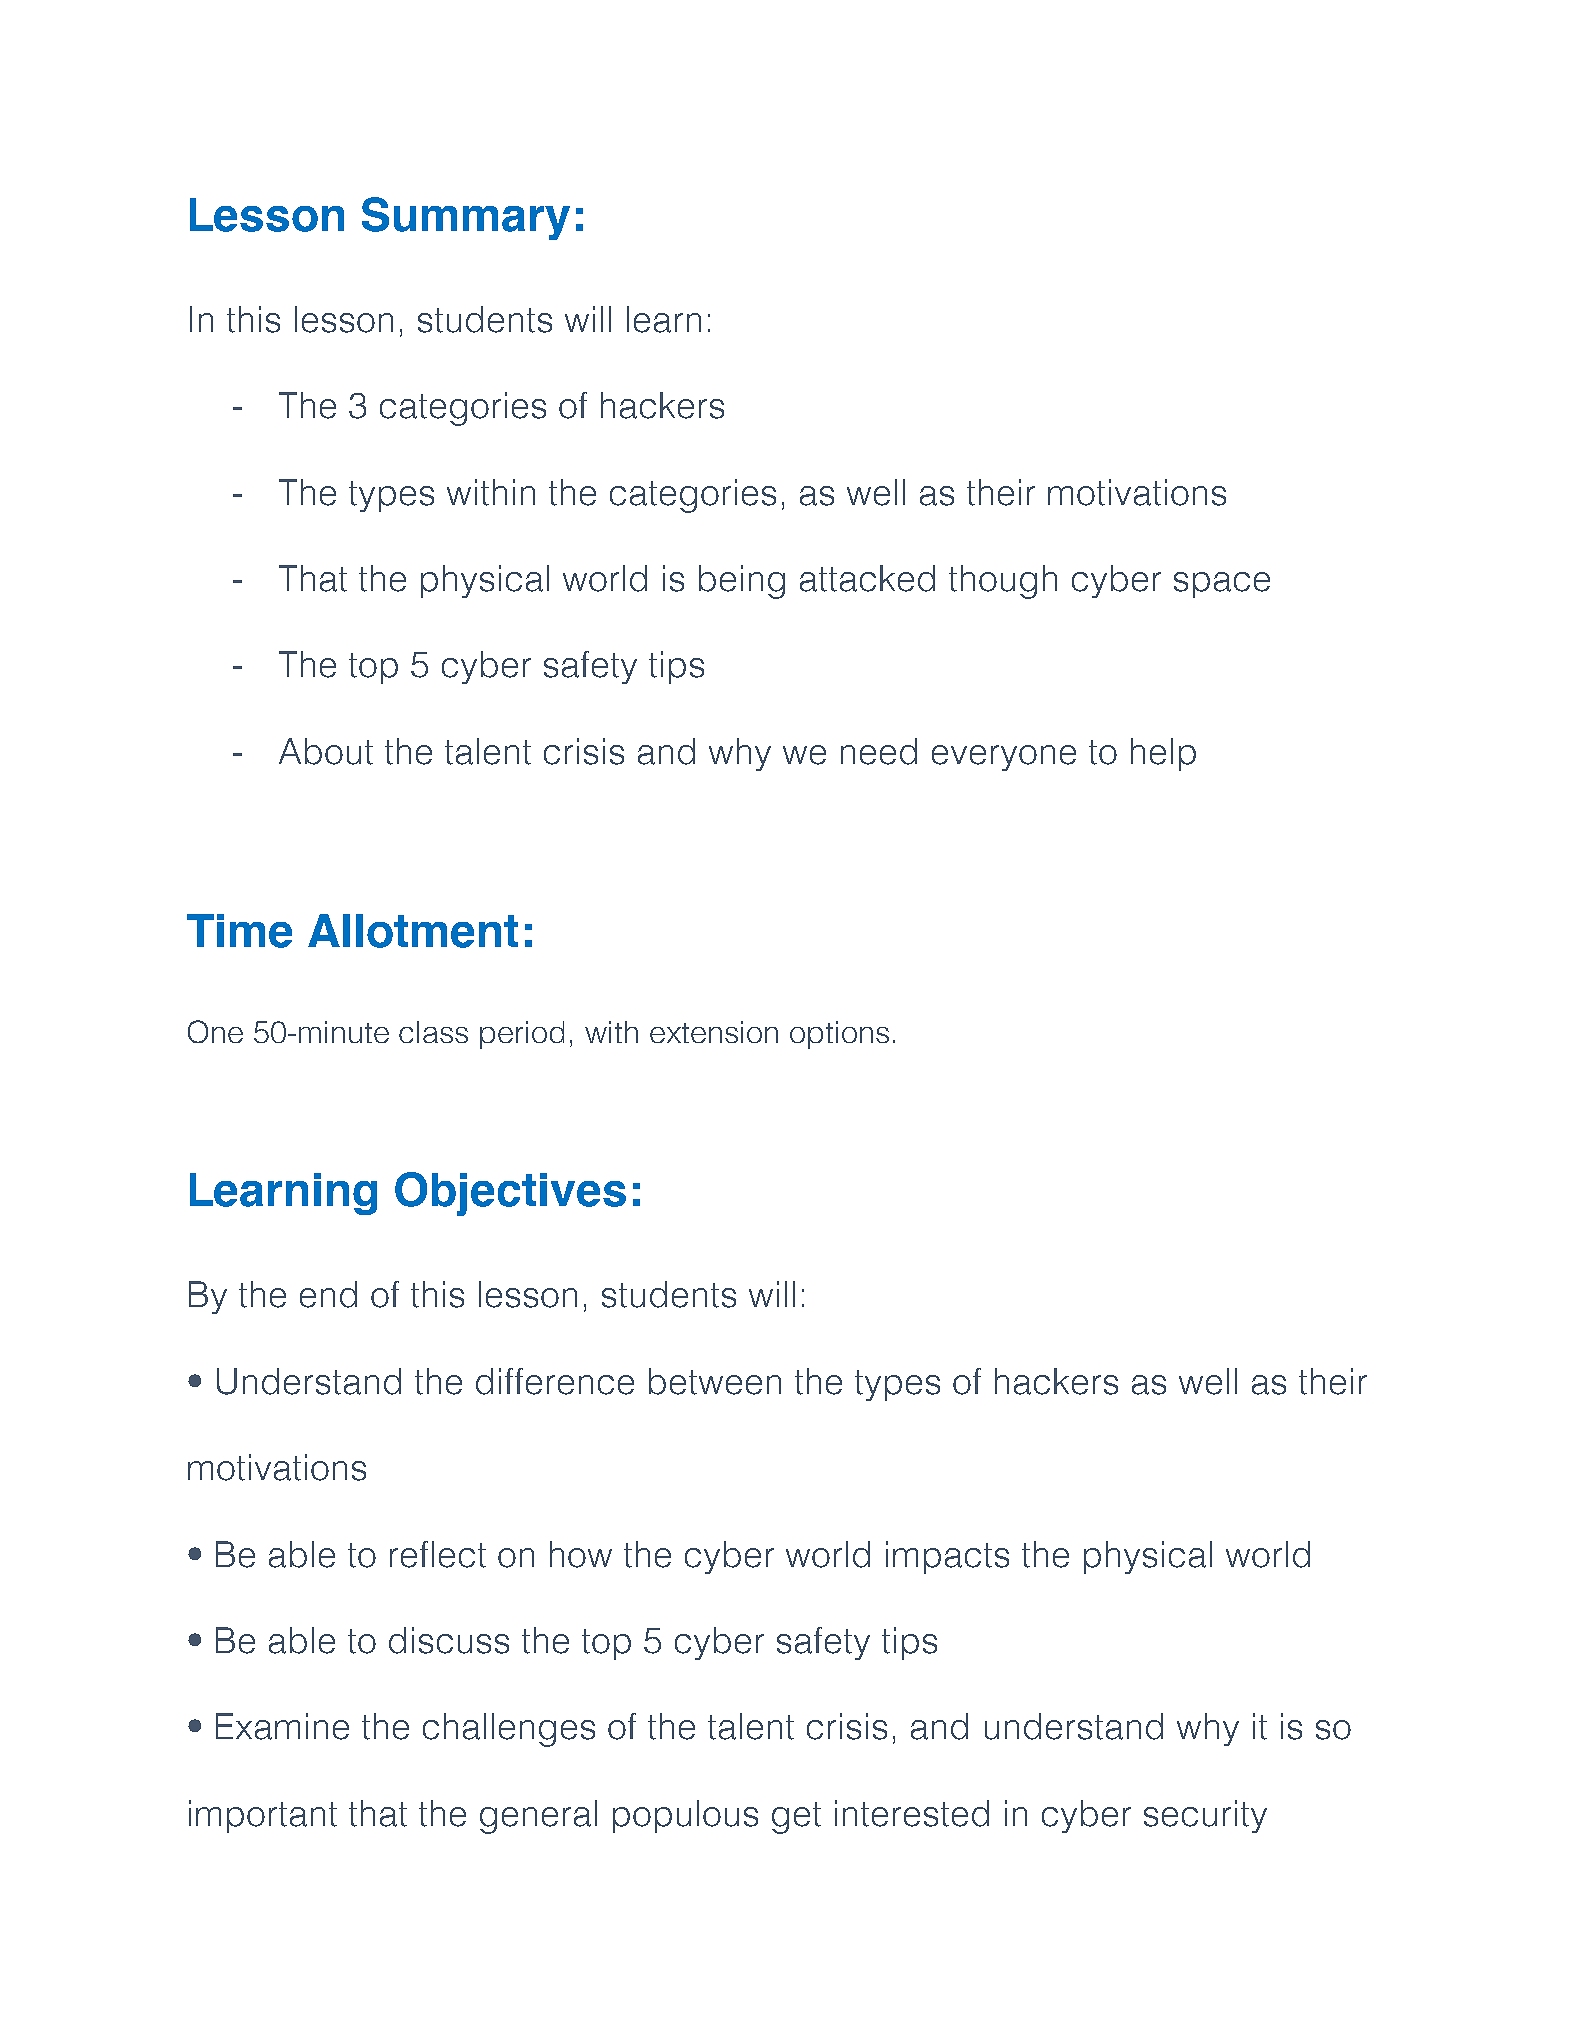 This screenshot has height=2036, width=1573. What do you see at coordinates (282, 1726) in the screenshot?
I see `Examine` at bounding box center [282, 1726].
